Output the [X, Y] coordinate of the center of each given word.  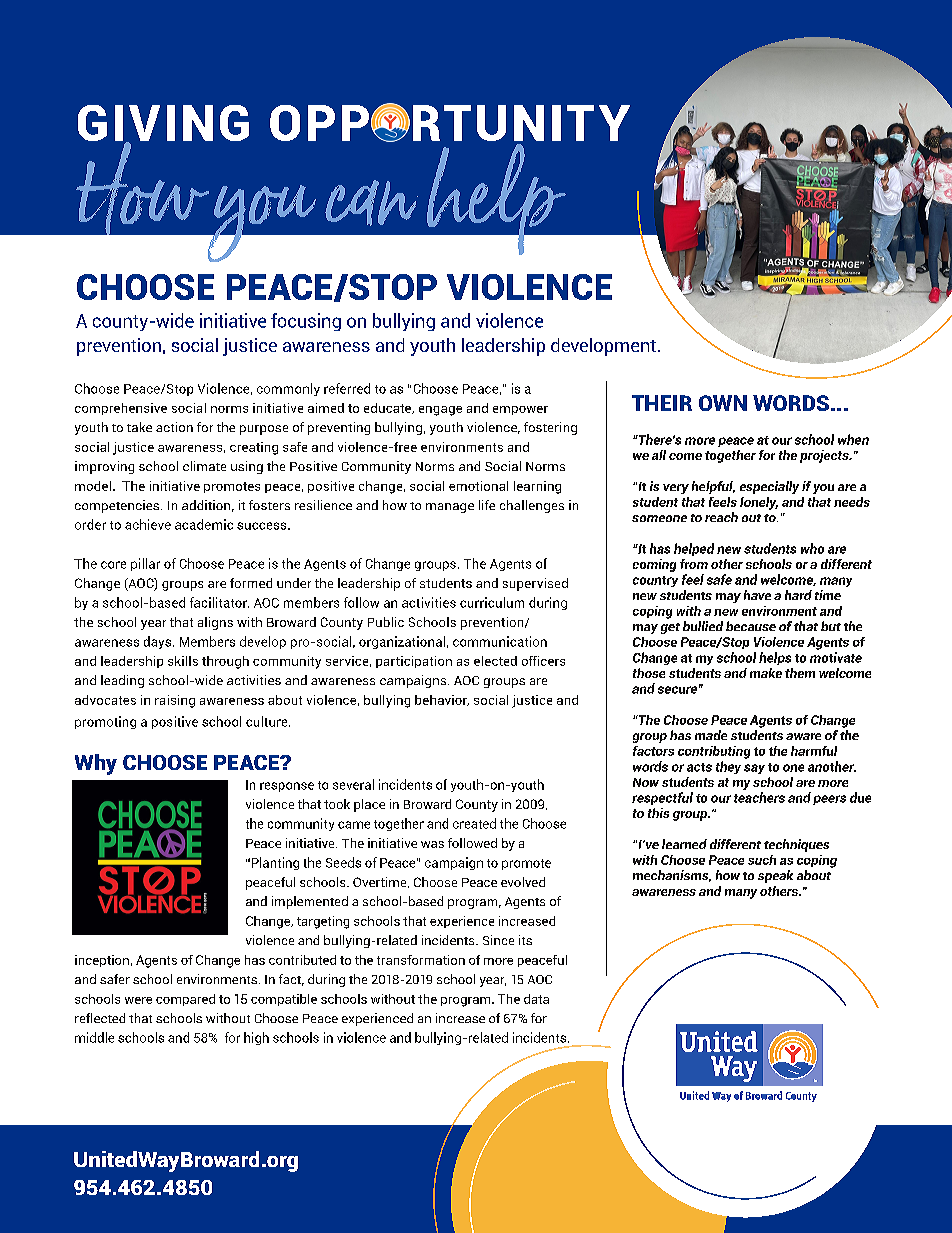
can [371, 203]
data [536, 999]
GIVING [163, 124]
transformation [421, 960]
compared [185, 1000]
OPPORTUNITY [450, 122]
